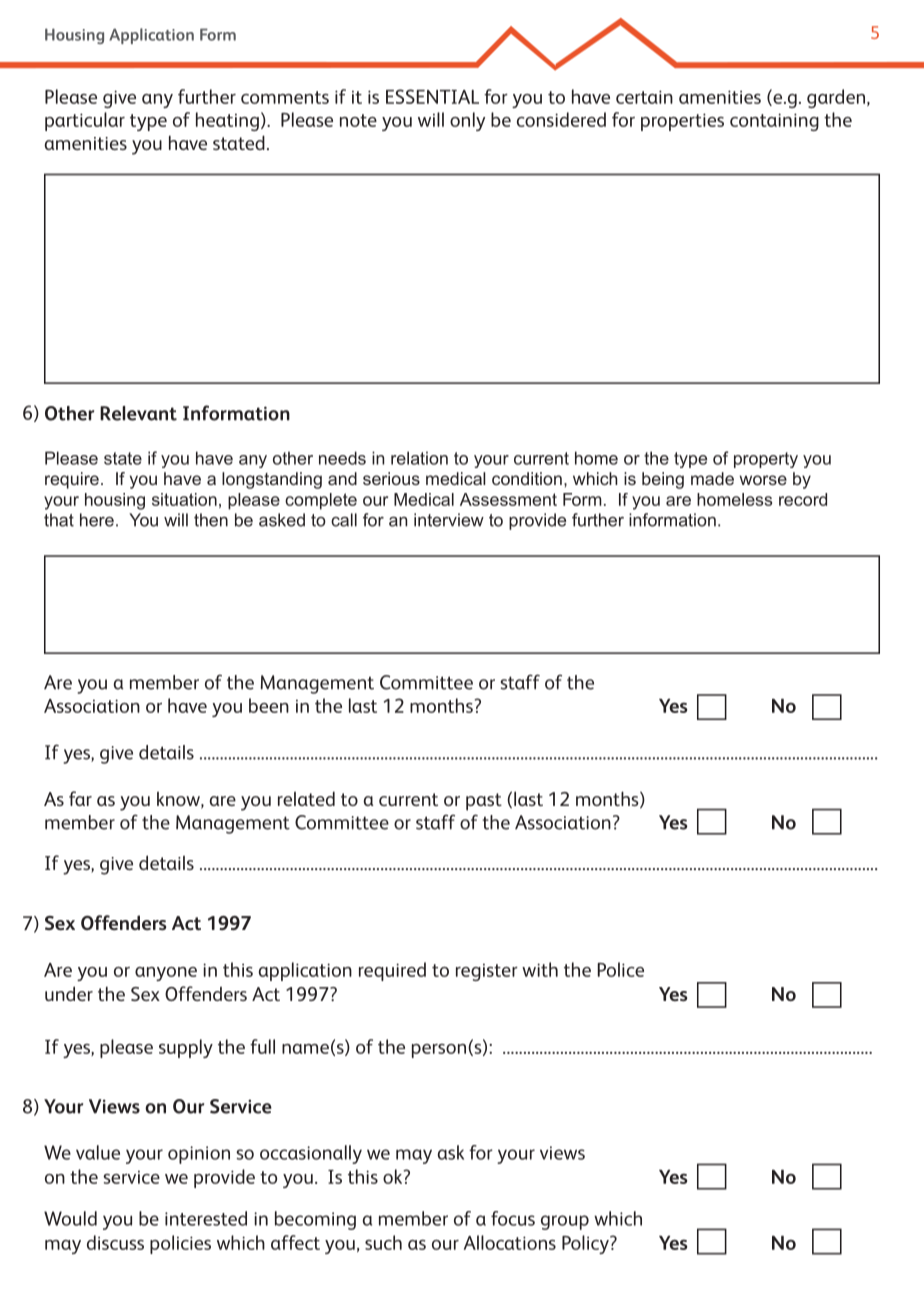 This screenshot has height=1308, width=924. What do you see at coordinates (180, 1244) in the screenshot?
I see `policies` at bounding box center [180, 1244].
